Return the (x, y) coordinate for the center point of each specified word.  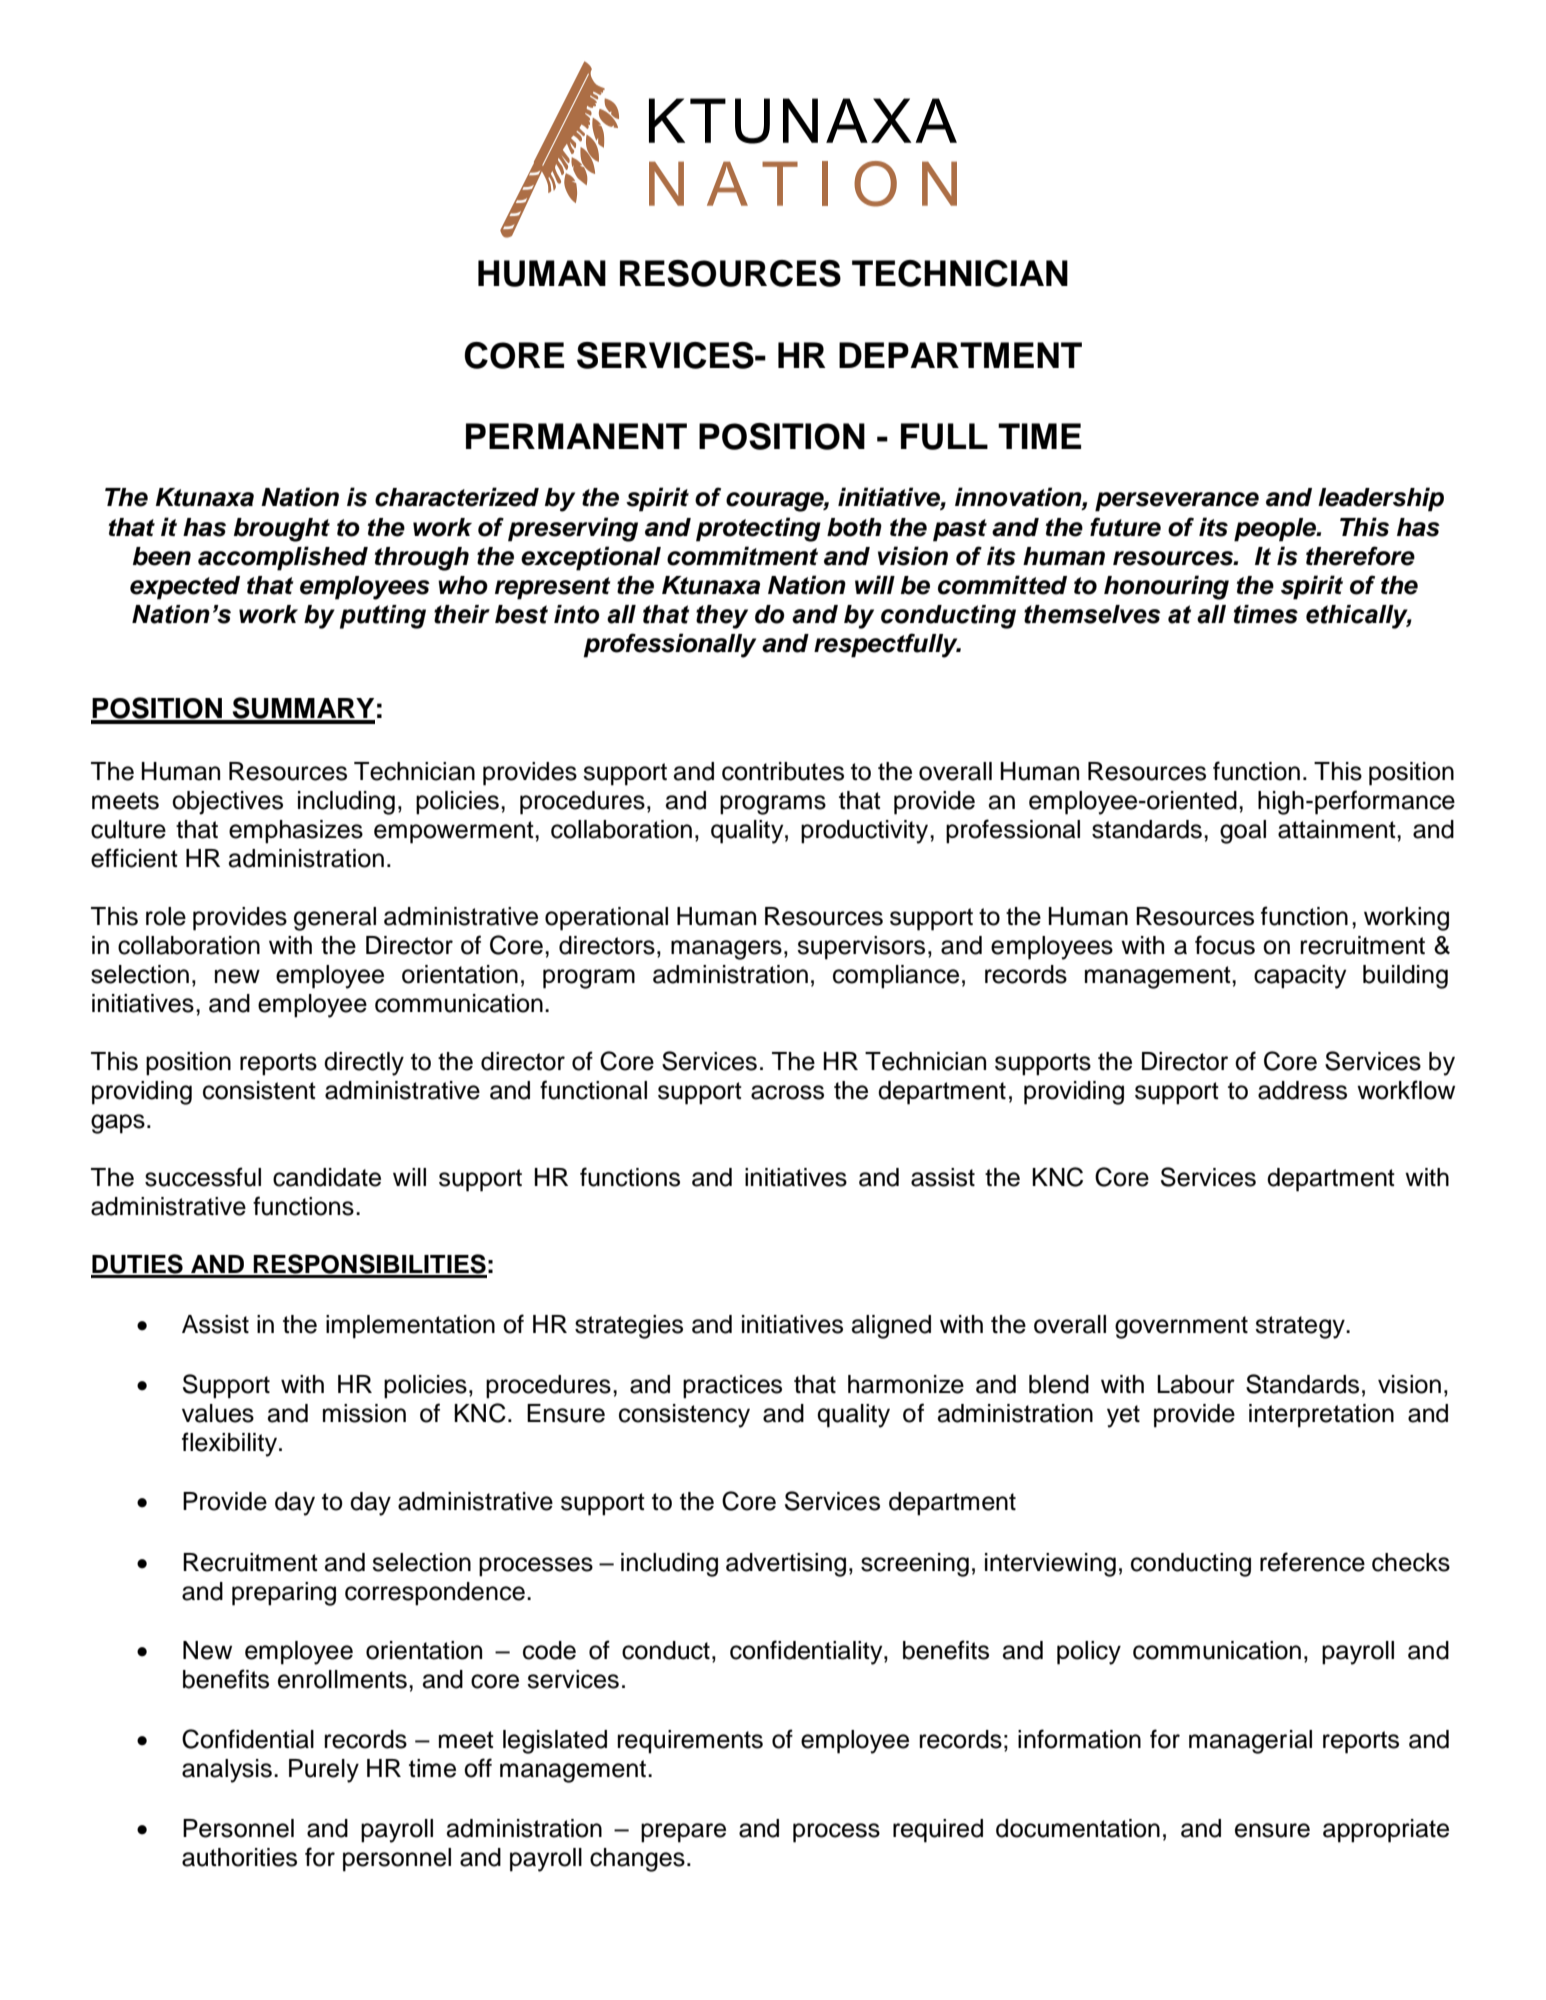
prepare (683, 1833)
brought (282, 530)
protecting (758, 529)
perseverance (1177, 502)
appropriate (1386, 1831)
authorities (239, 1857)
